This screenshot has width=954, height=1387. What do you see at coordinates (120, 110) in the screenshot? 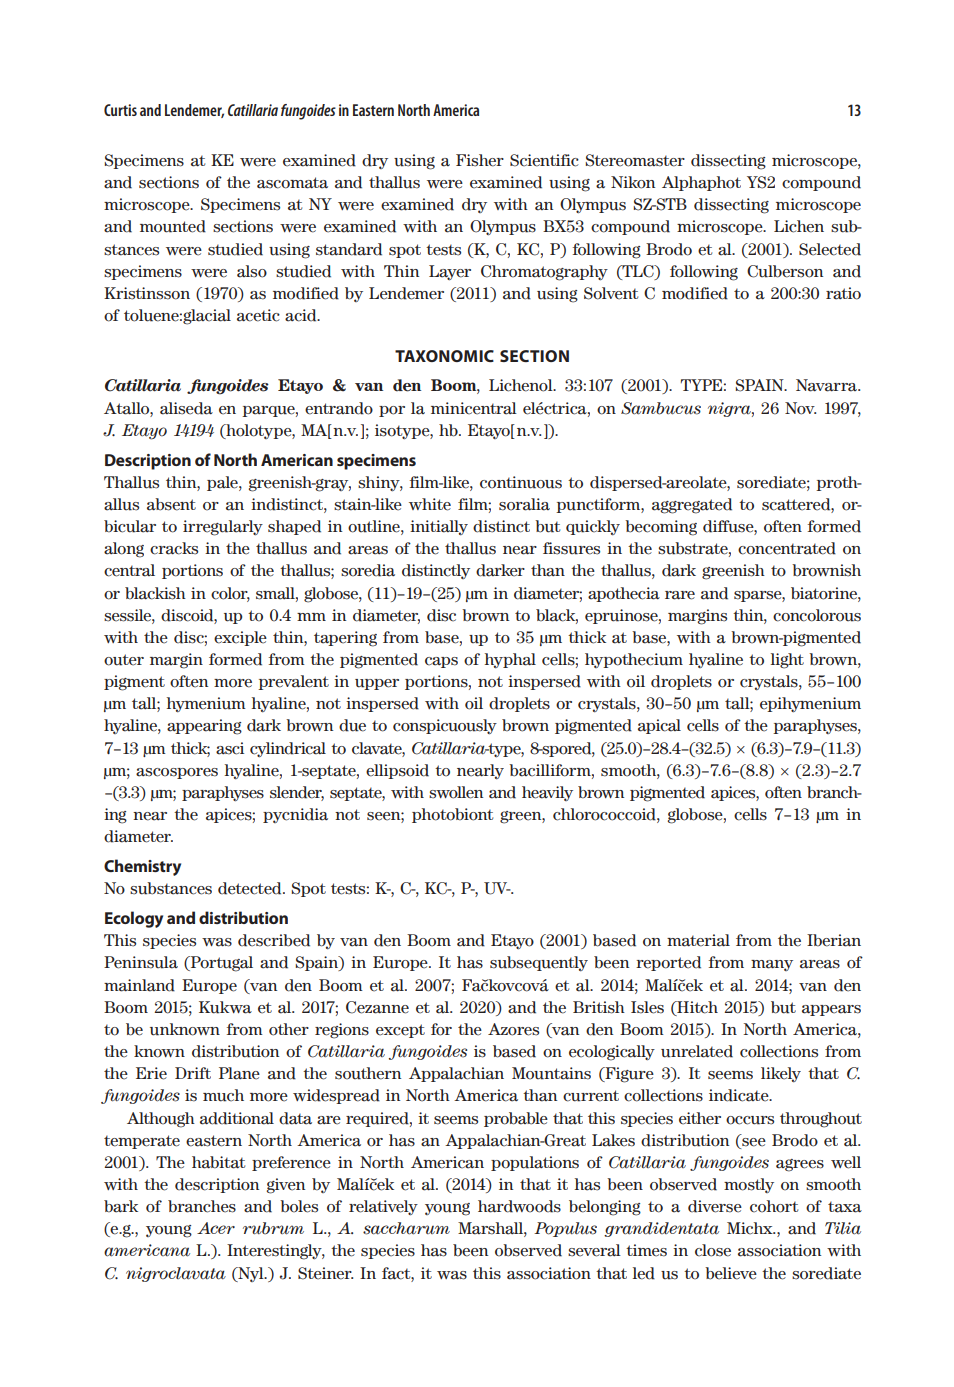
I see `Curtis` at bounding box center [120, 110].
